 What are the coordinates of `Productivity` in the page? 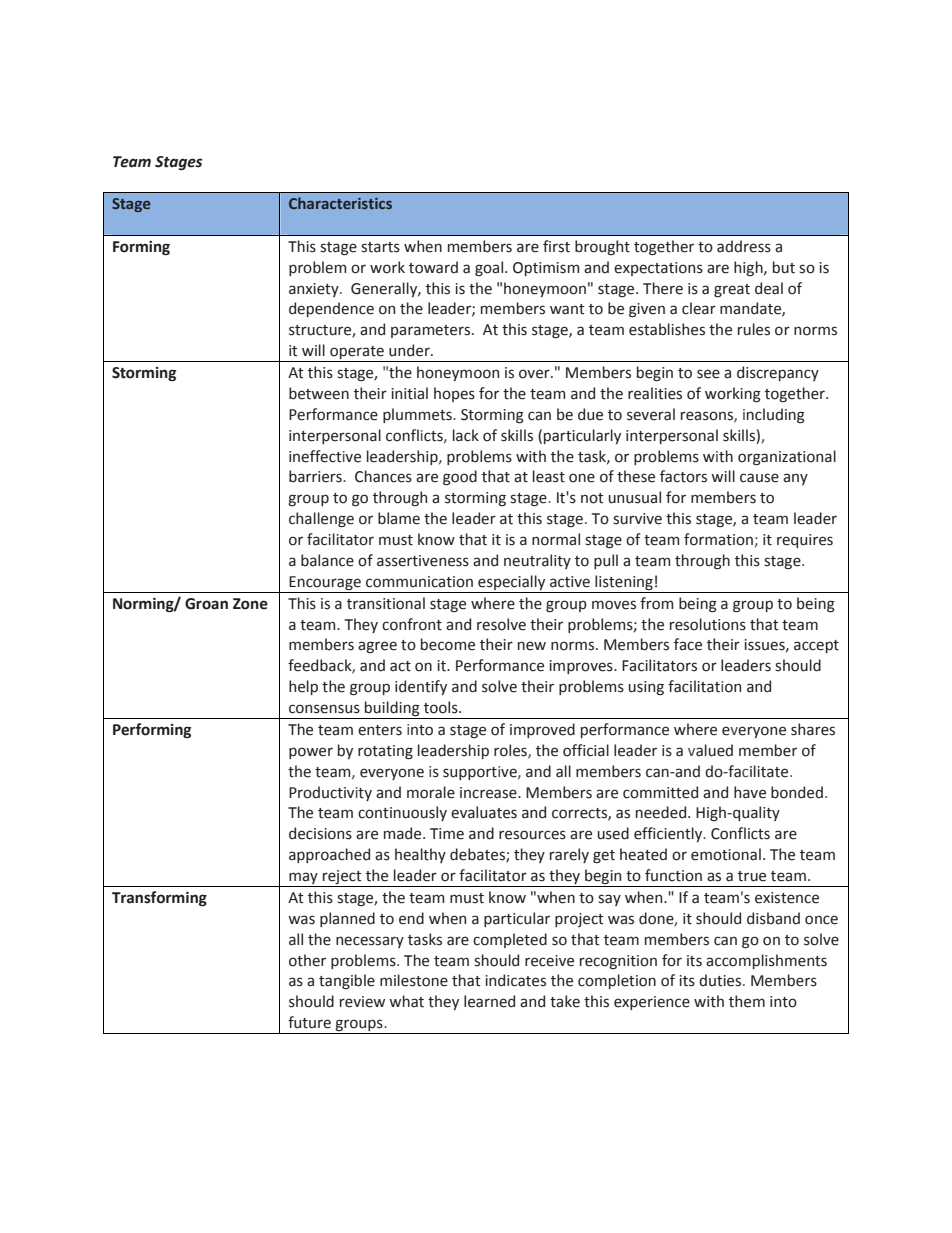 It's located at (330, 793).
